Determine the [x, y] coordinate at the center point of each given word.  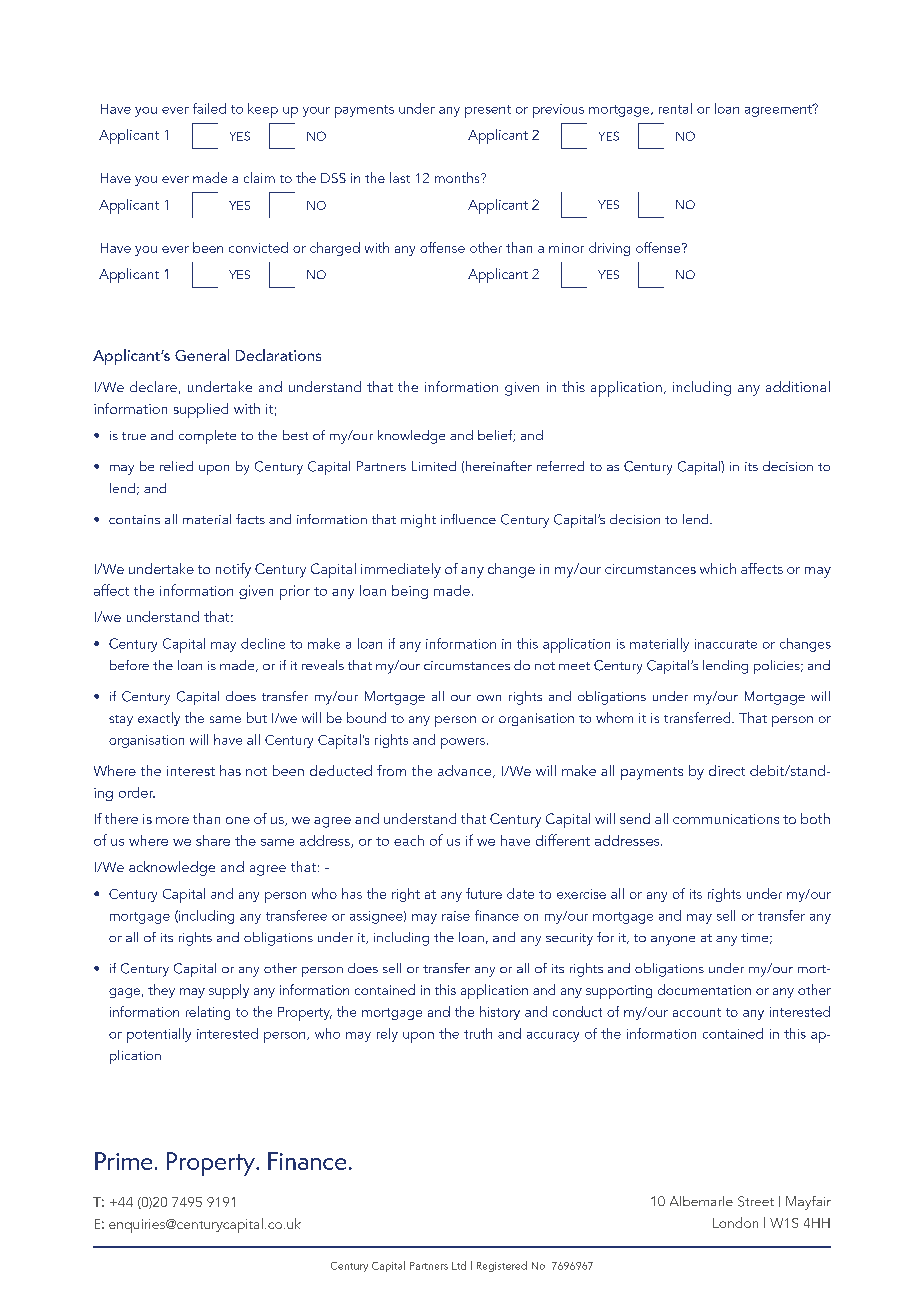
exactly [159, 719]
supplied [201, 410]
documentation [704, 989]
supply [229, 991]
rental [675, 108]
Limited [434, 466]
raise [456, 916]
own [489, 698]
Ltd [459, 1265]
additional [798, 386]
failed [209, 108]
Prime [123, 1161]
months [458, 177]
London [735, 1222]
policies [778, 667]
